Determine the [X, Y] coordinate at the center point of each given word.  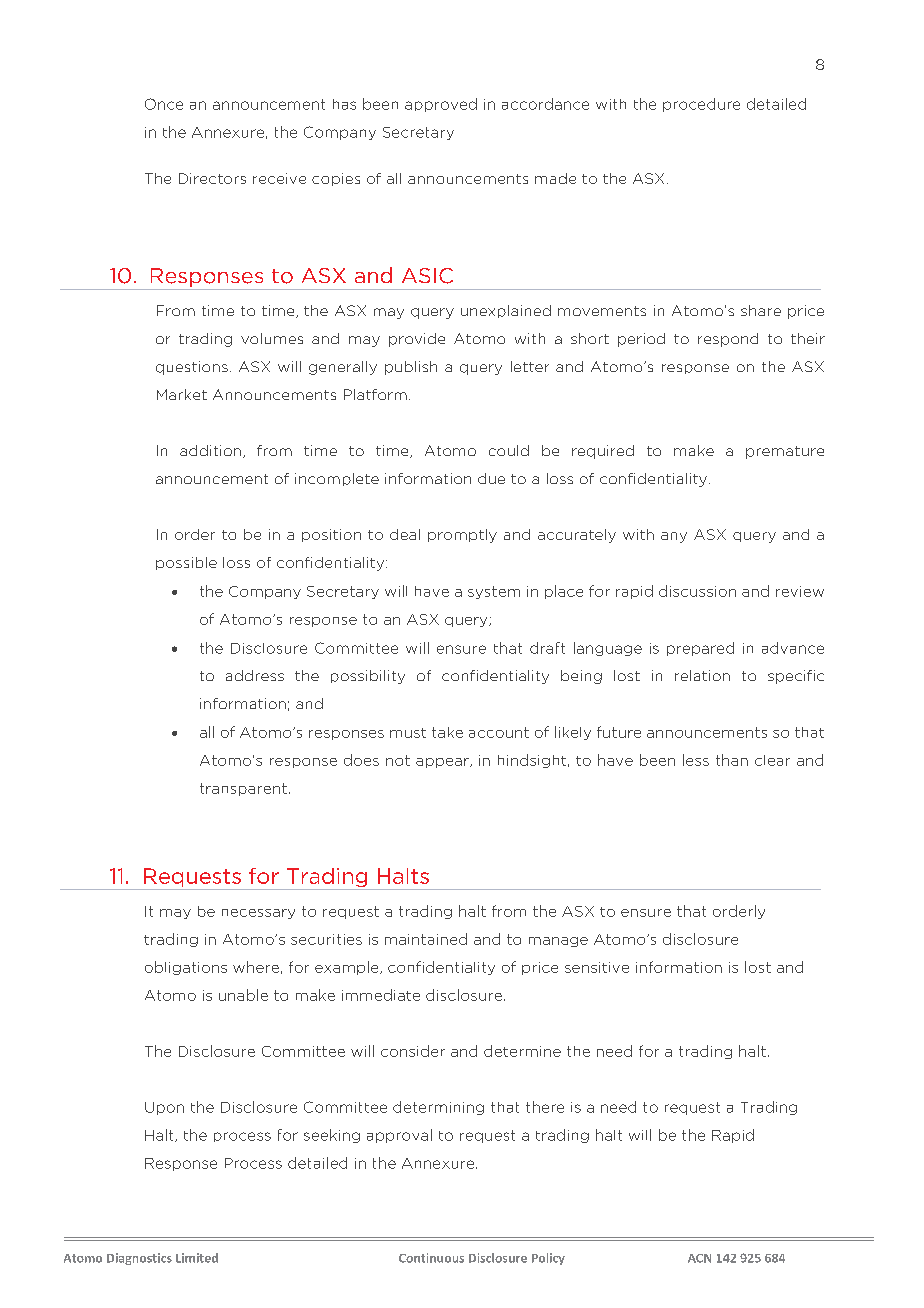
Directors [212, 178]
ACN [699, 1258]
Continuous [431, 1258]
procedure [701, 105]
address [255, 675]
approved [441, 105]
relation [702, 675]
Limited [197, 1258]
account [499, 732]
